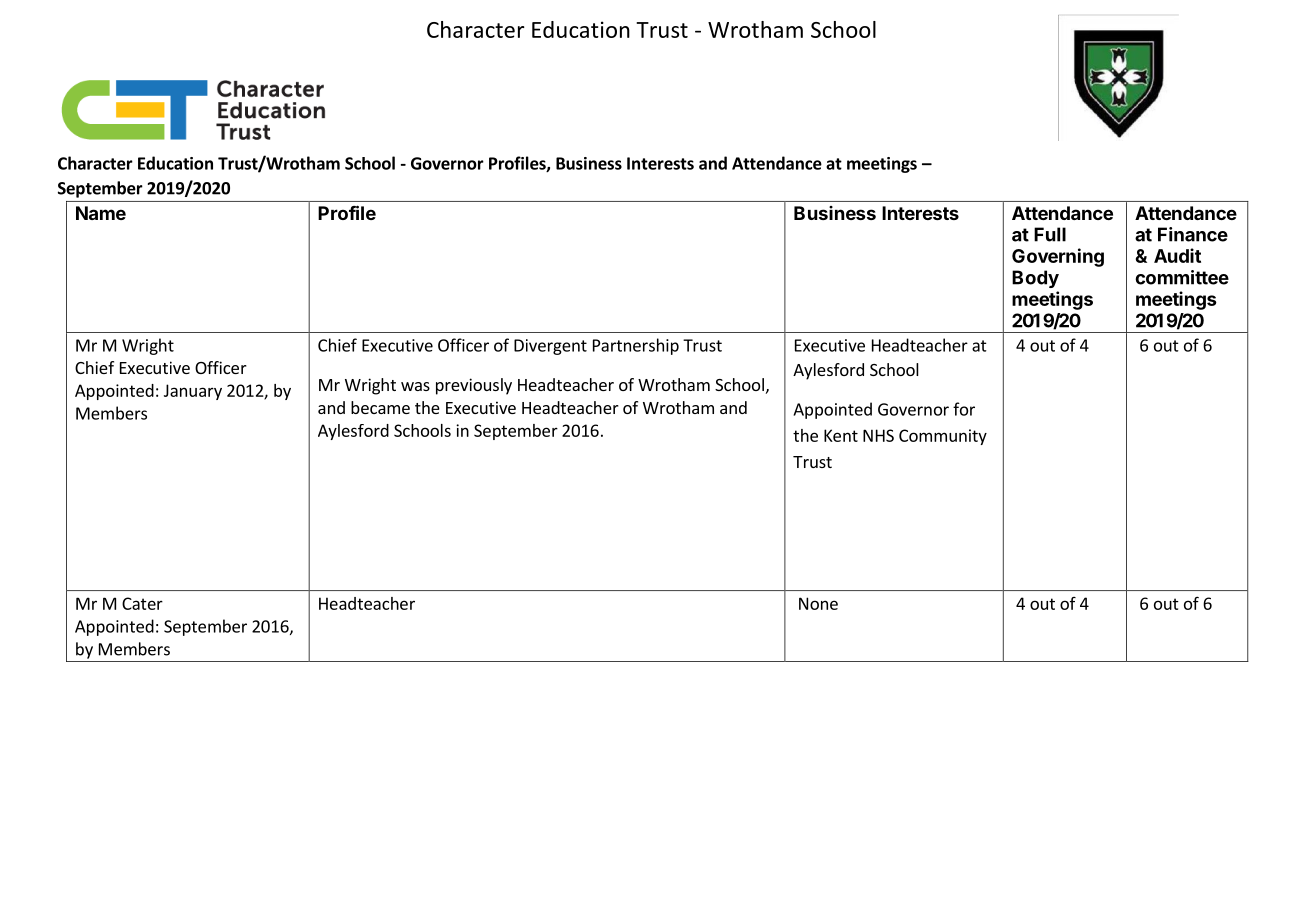 This page has width=1309, height=924. Describe the element at coordinates (380, 407) in the page. I see `became` at that location.
